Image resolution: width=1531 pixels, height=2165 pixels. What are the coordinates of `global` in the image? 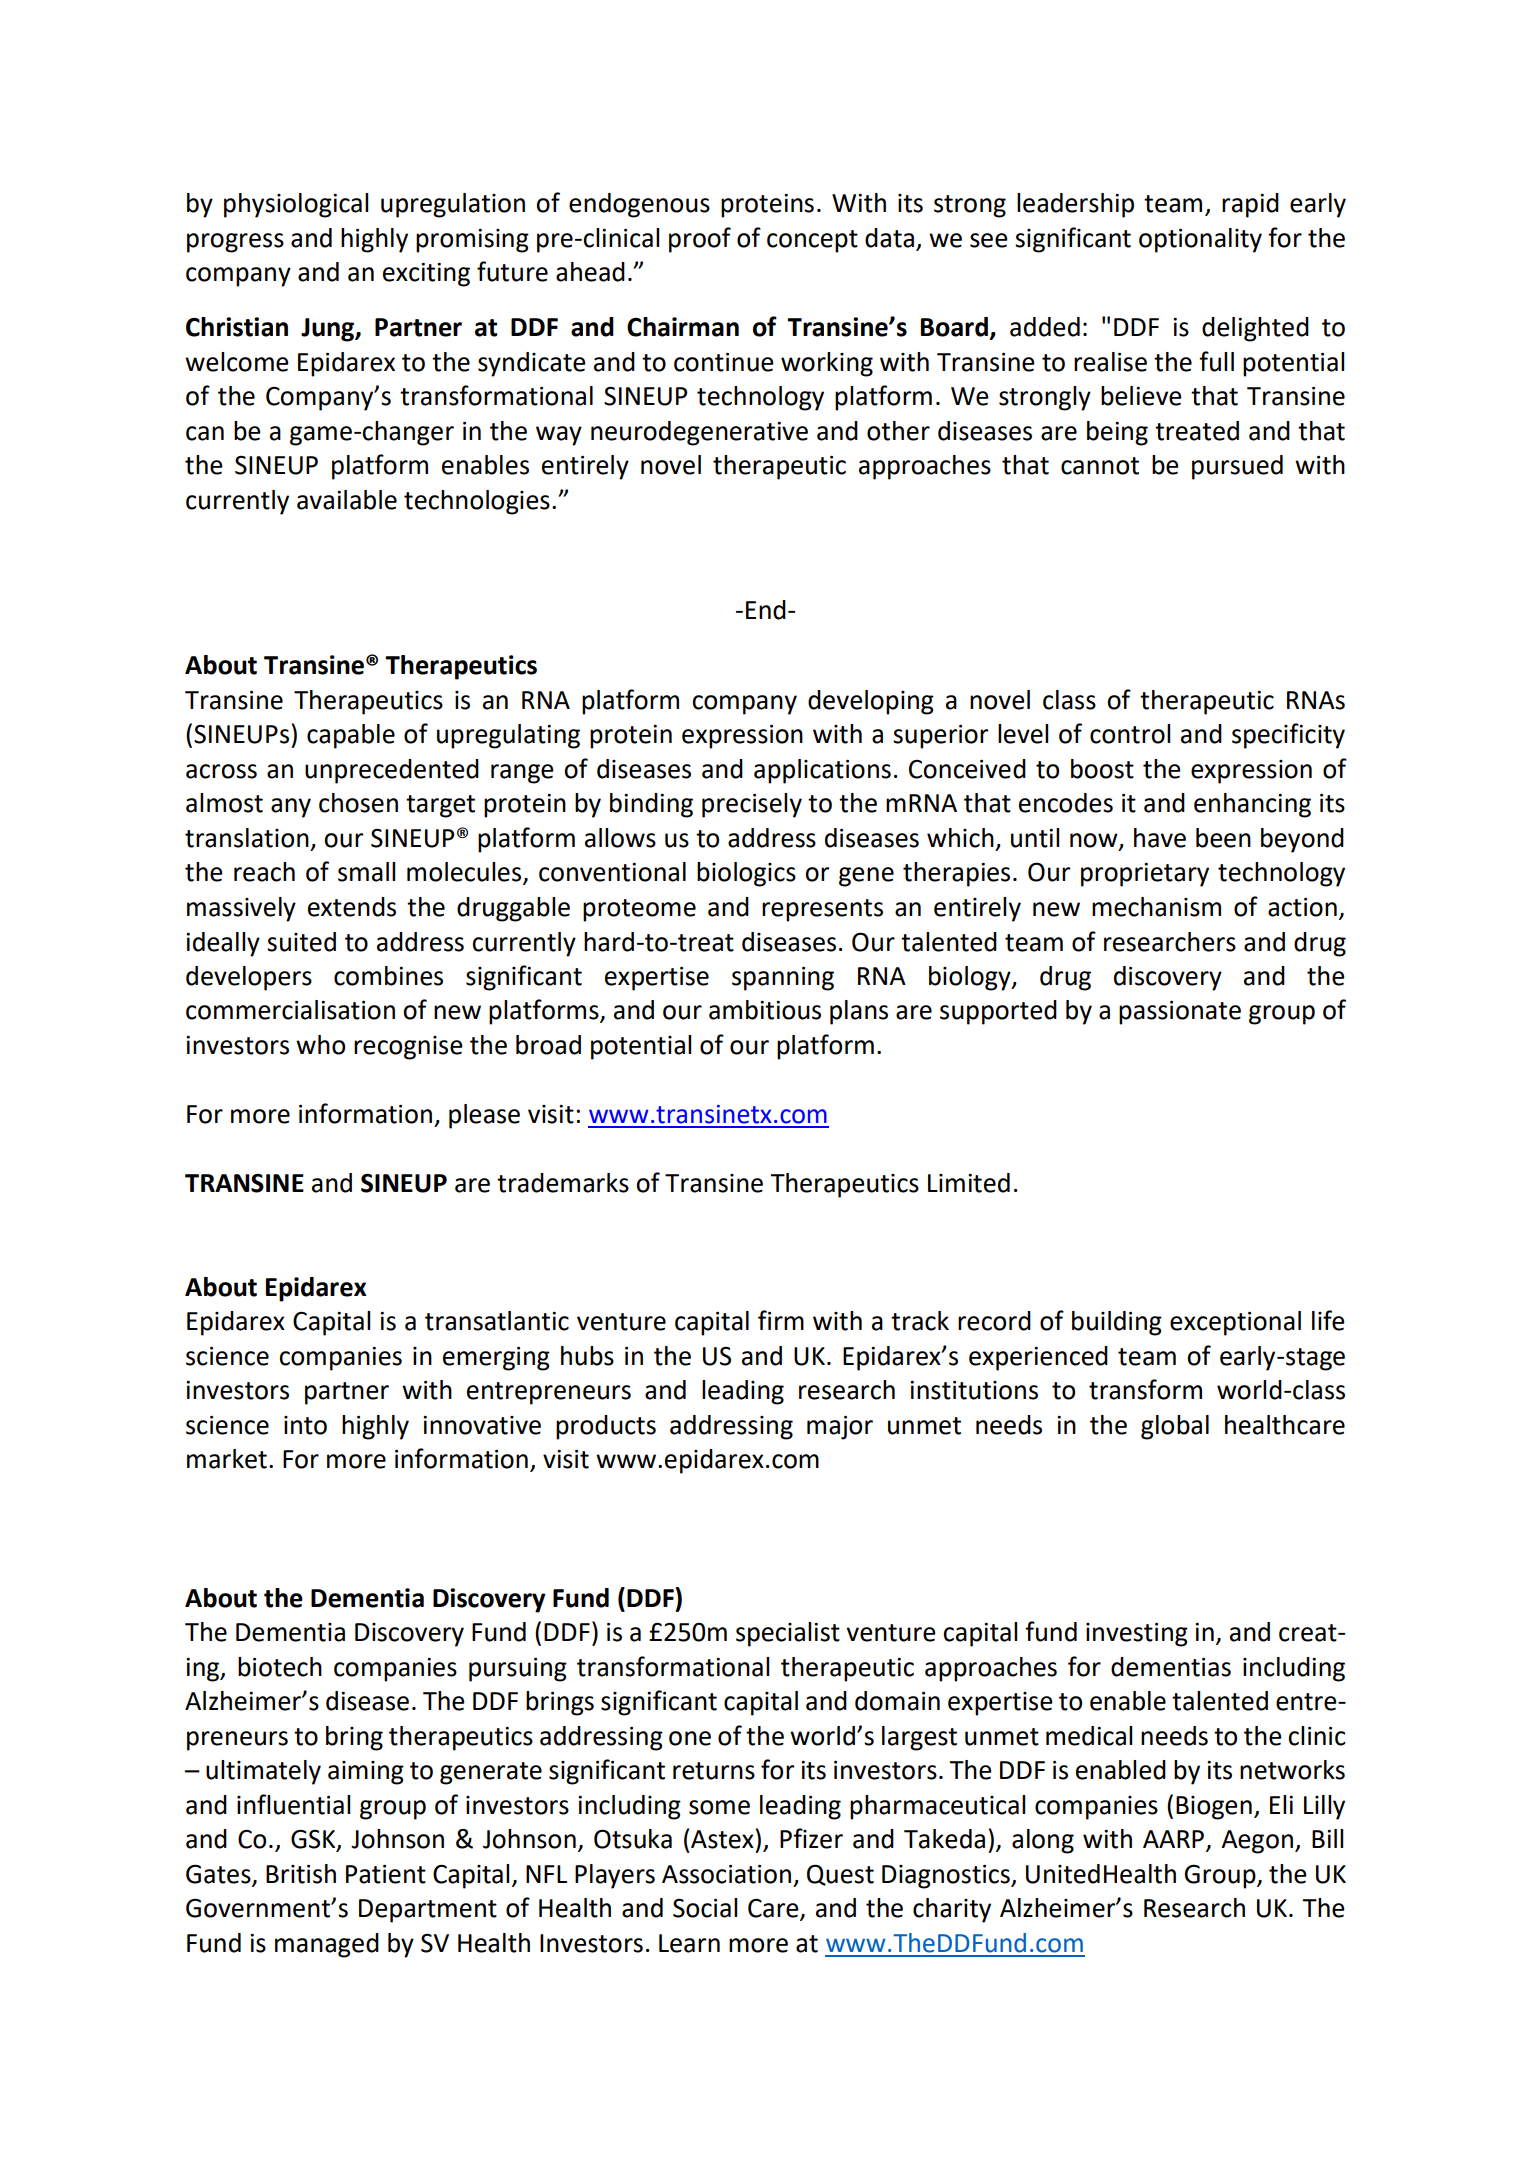 It's located at (1175, 1427).
